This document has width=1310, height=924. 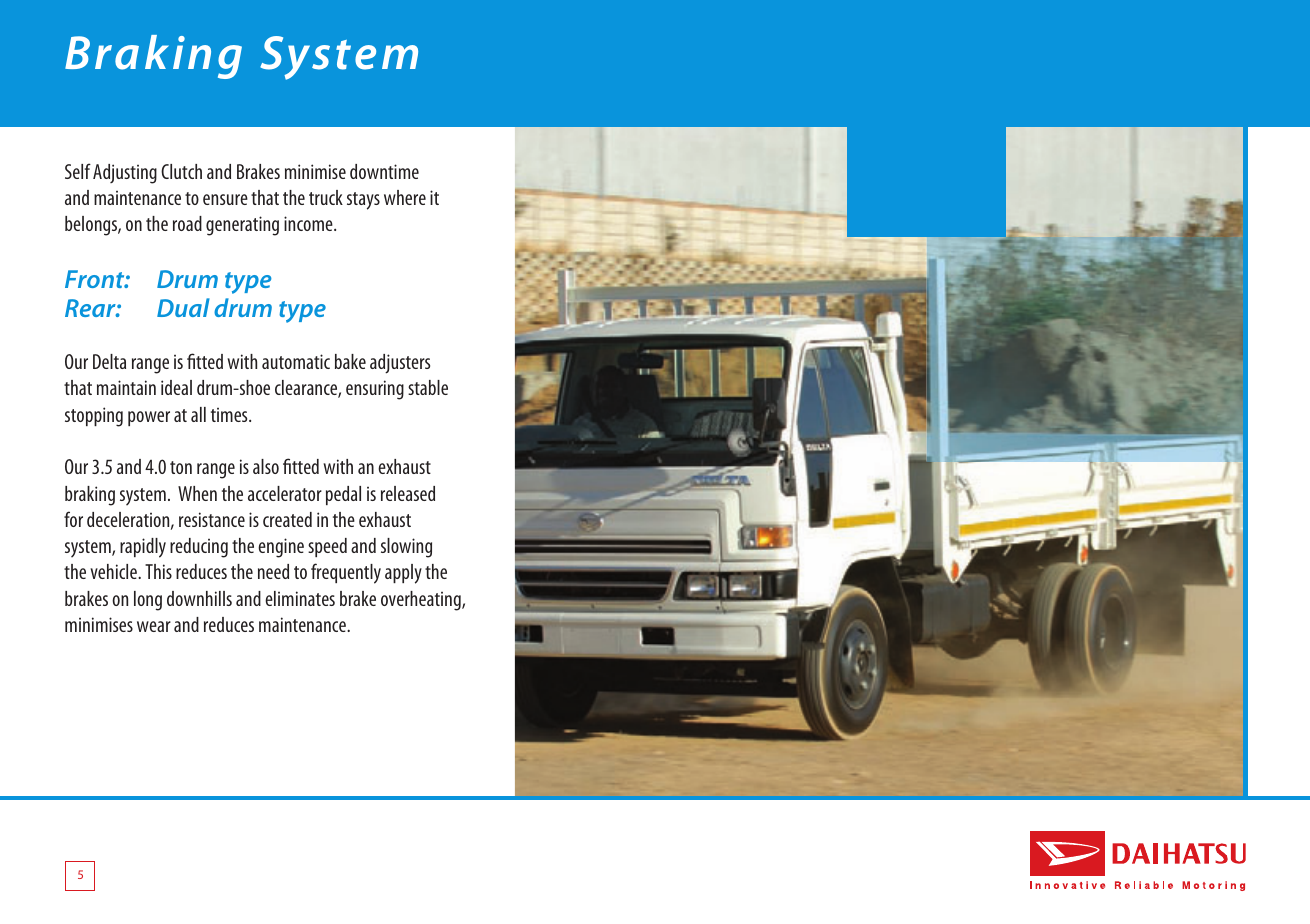 What do you see at coordinates (422, 601) in the document?
I see `overheating` at bounding box center [422, 601].
